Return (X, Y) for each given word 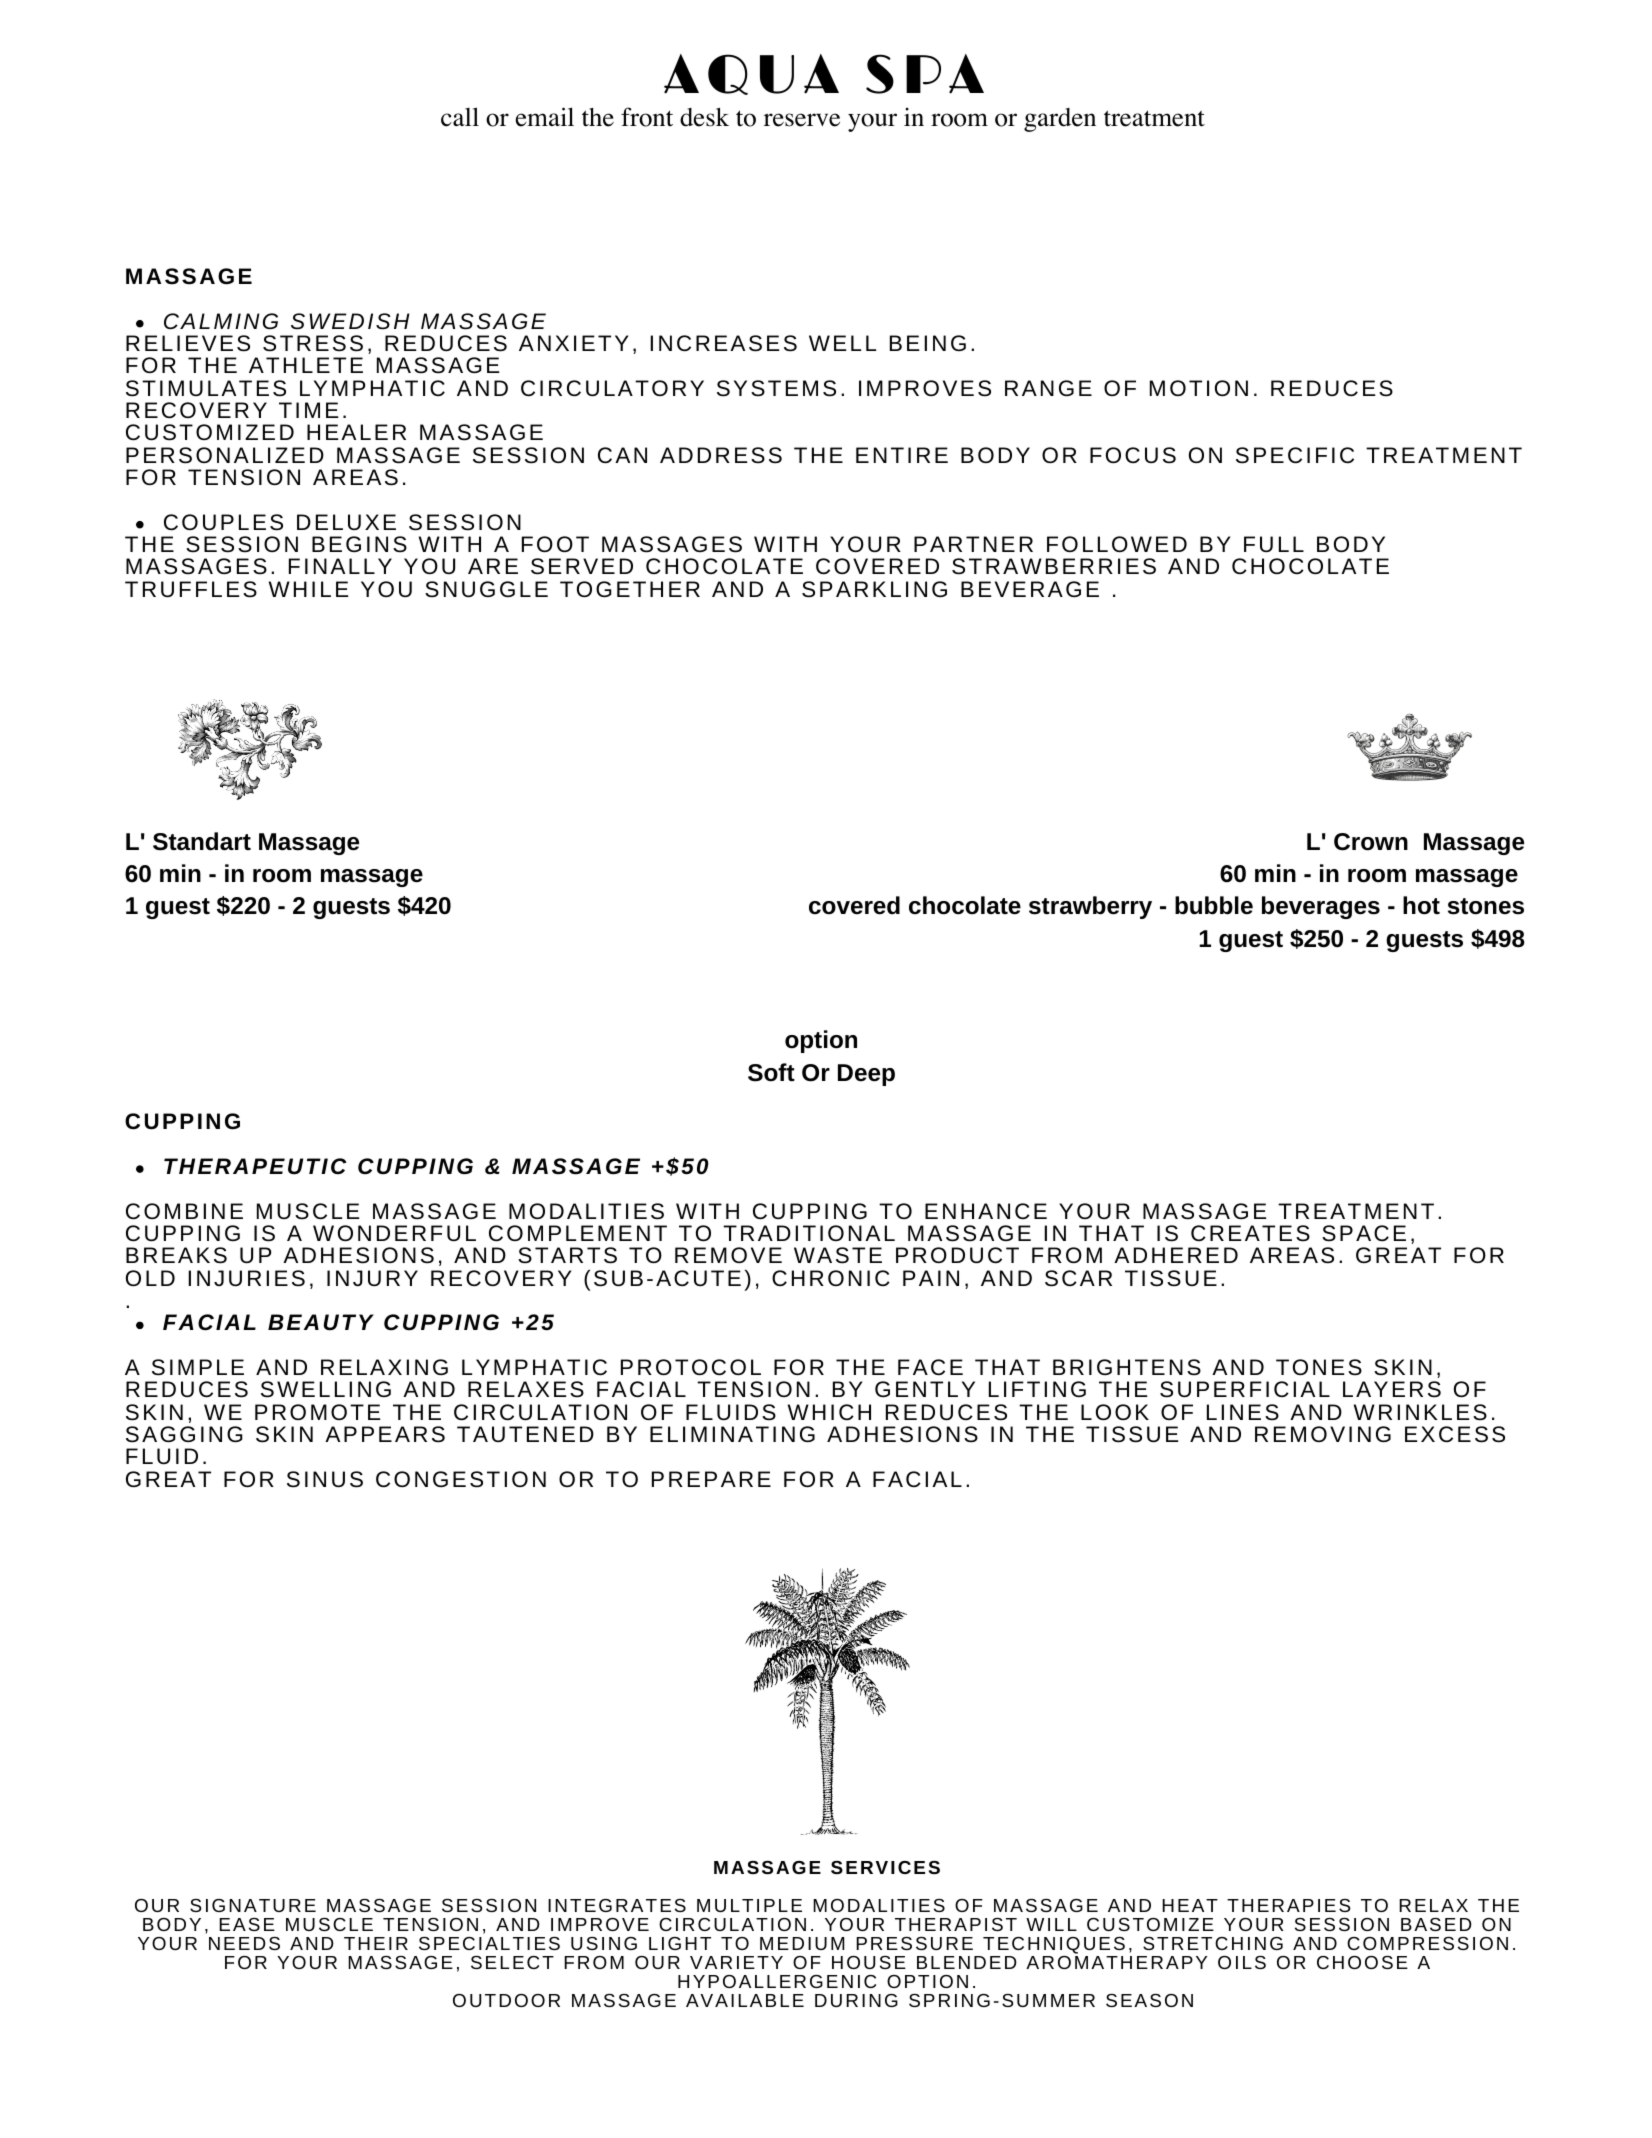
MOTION (1199, 388)
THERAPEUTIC (255, 1166)
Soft (771, 1072)
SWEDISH (350, 321)
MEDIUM (802, 1943)
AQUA (751, 74)
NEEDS (244, 1943)
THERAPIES (1289, 1905)
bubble (1214, 905)
